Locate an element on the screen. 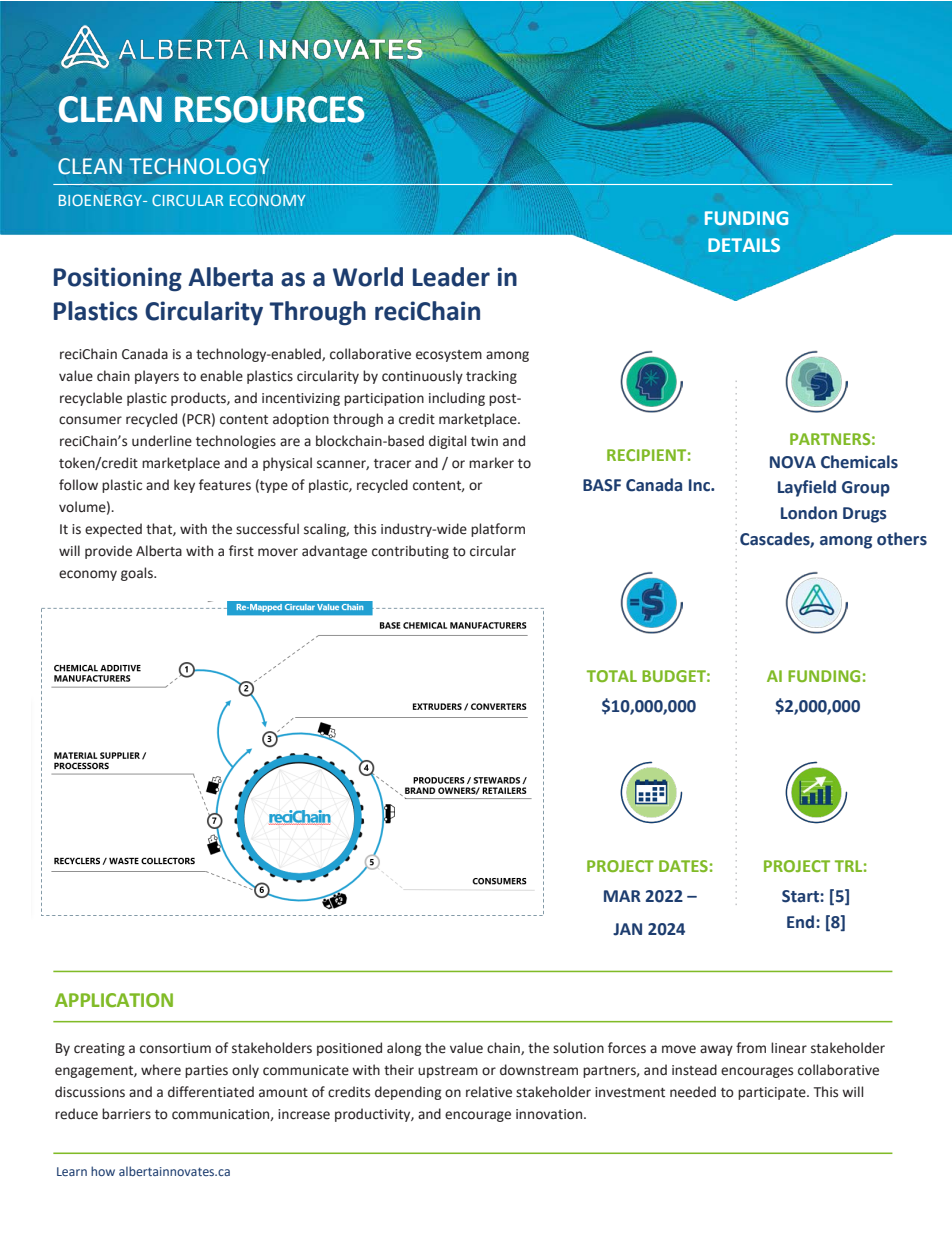 Image resolution: width=952 pixels, height=1233 pixels. RESOURCES is located at coordinates (270, 109).
